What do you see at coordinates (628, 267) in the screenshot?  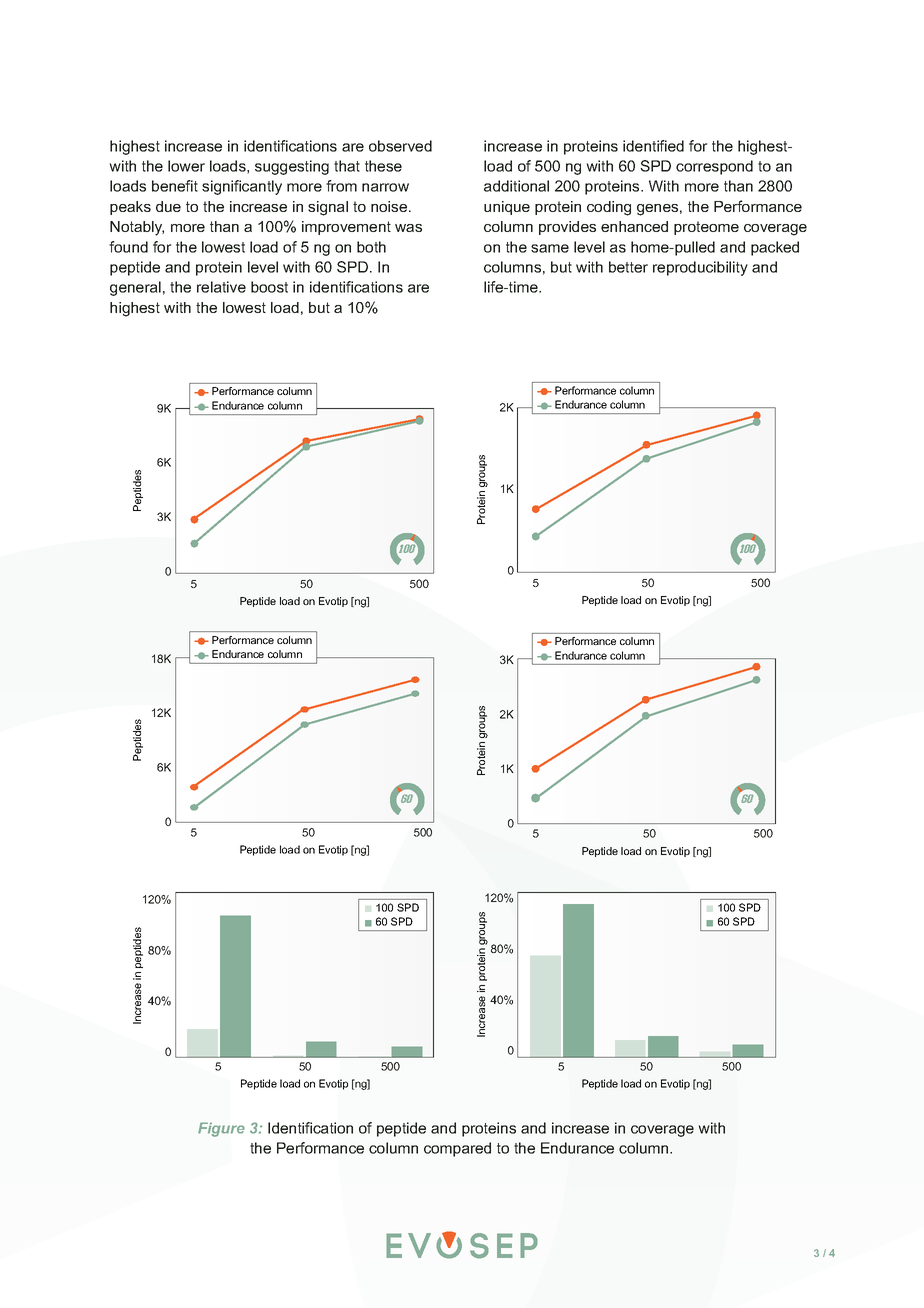 I see `better` at bounding box center [628, 267].
